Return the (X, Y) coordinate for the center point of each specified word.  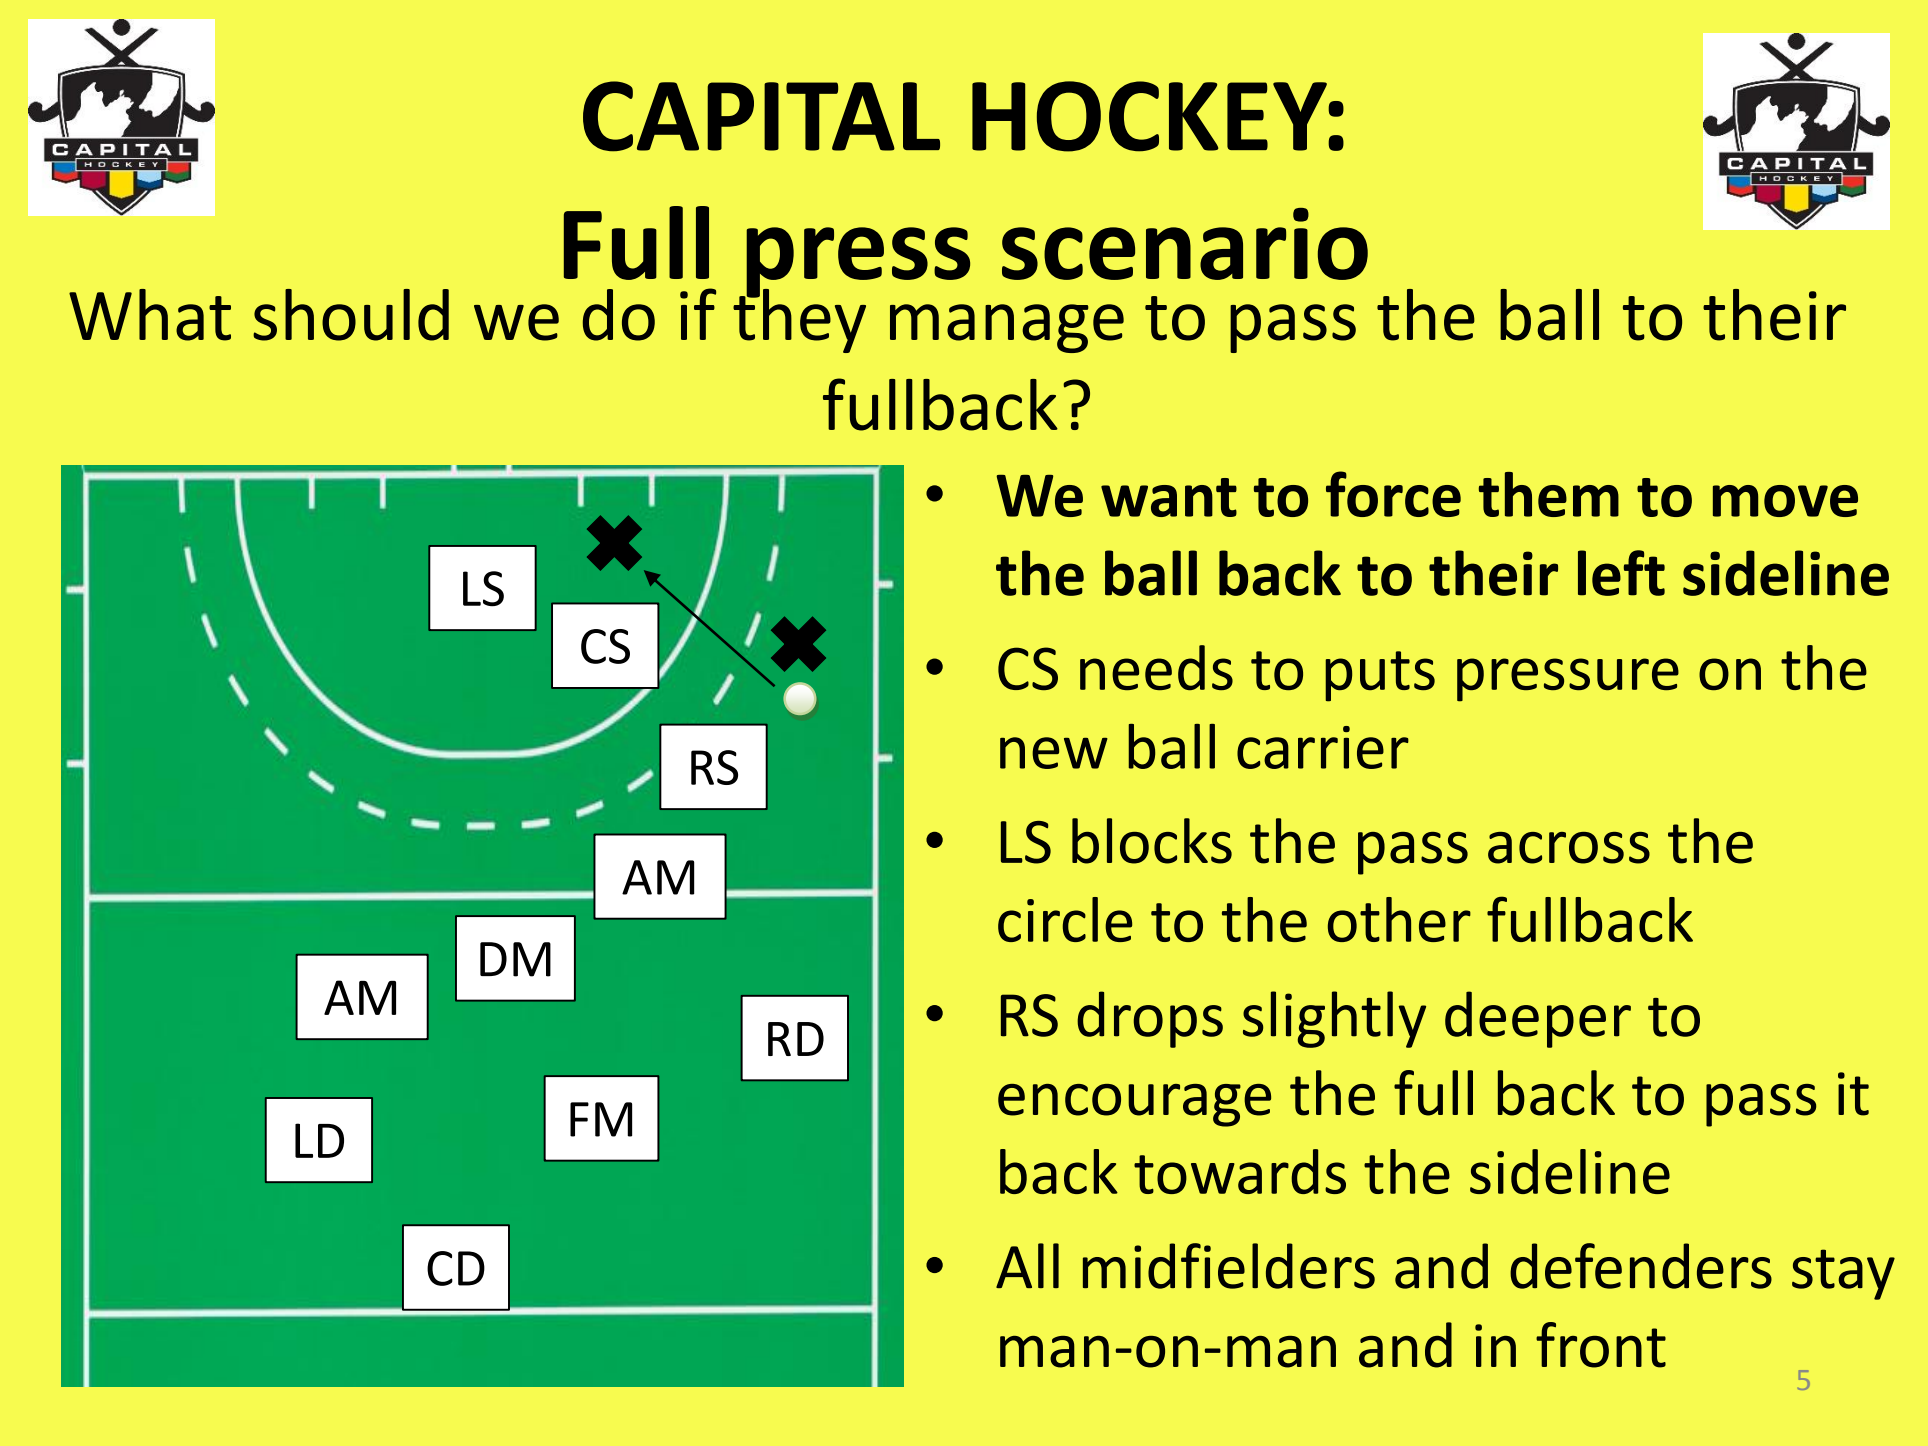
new (1054, 753)
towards (1240, 1171)
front (1601, 1345)
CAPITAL (761, 116)
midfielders (1229, 1266)
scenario (1185, 244)
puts (1380, 676)
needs (1156, 667)
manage (1007, 328)
